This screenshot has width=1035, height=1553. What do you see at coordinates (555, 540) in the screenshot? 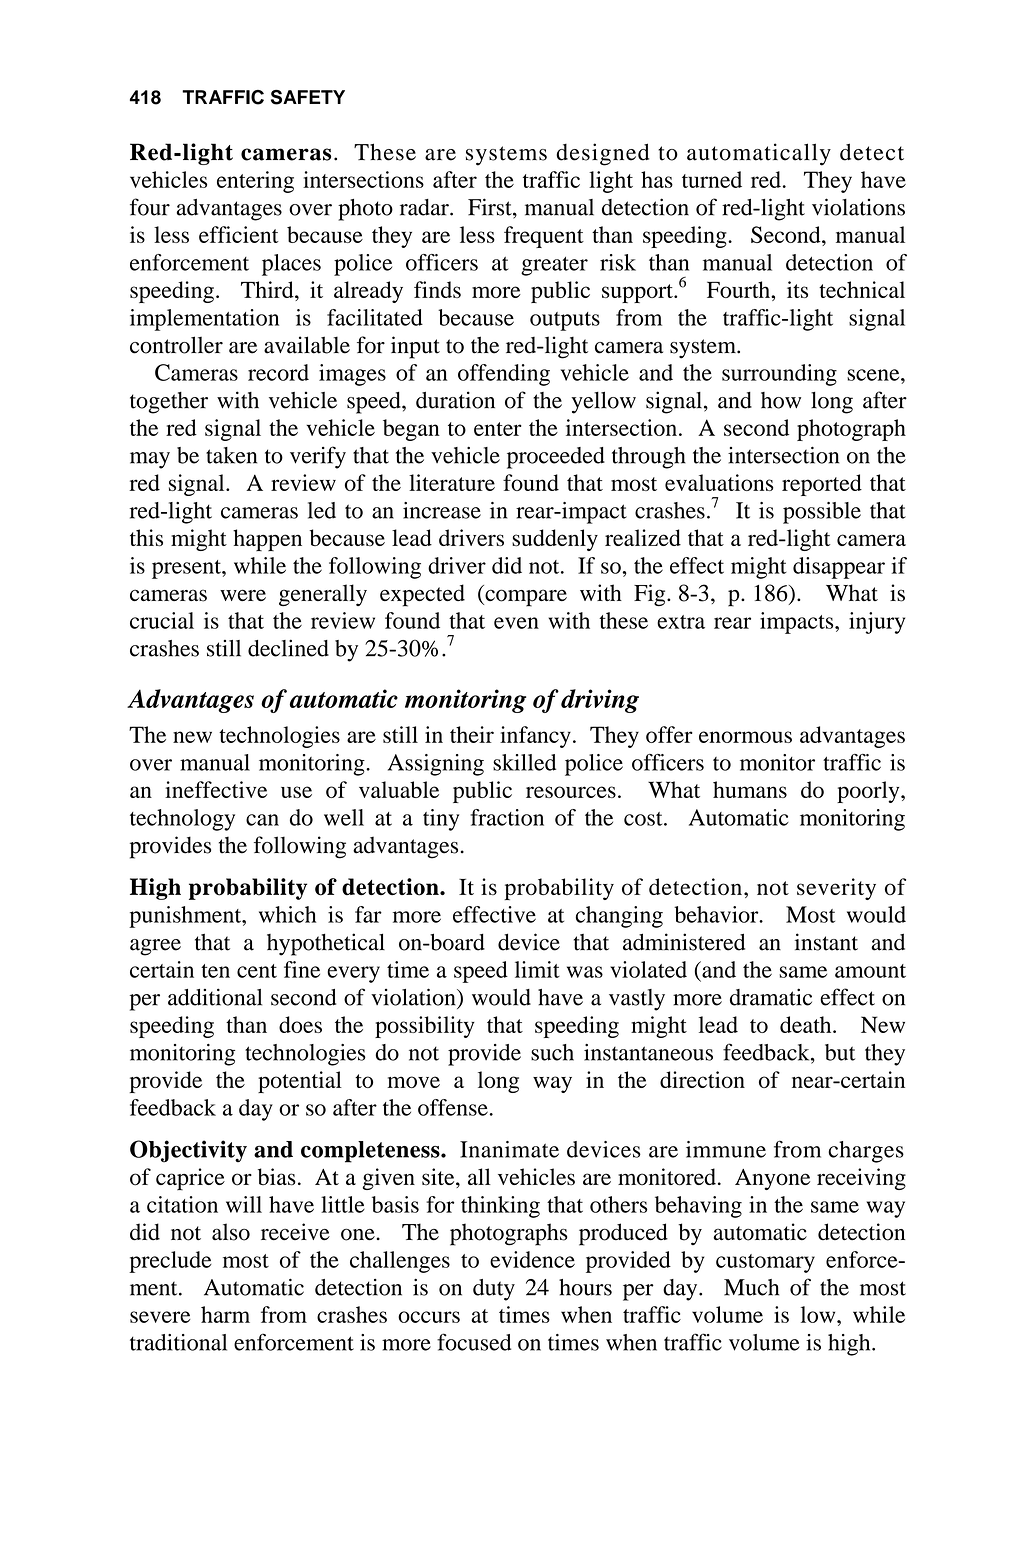
I see `suddenly` at bounding box center [555, 540].
